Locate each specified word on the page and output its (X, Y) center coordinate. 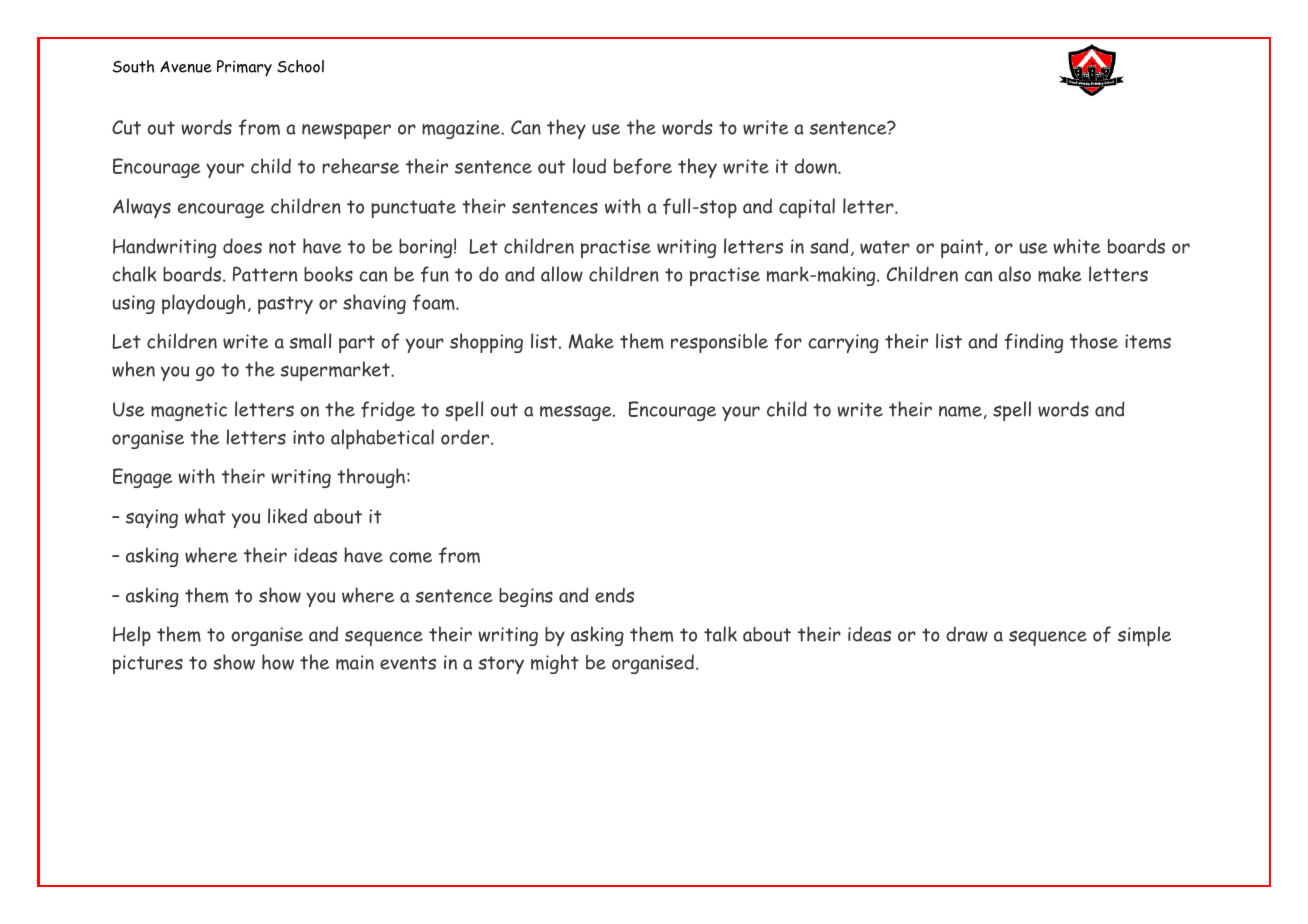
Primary (244, 68)
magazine (462, 129)
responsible (719, 343)
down (817, 166)
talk (720, 634)
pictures (148, 664)
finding (1034, 343)
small (310, 341)
